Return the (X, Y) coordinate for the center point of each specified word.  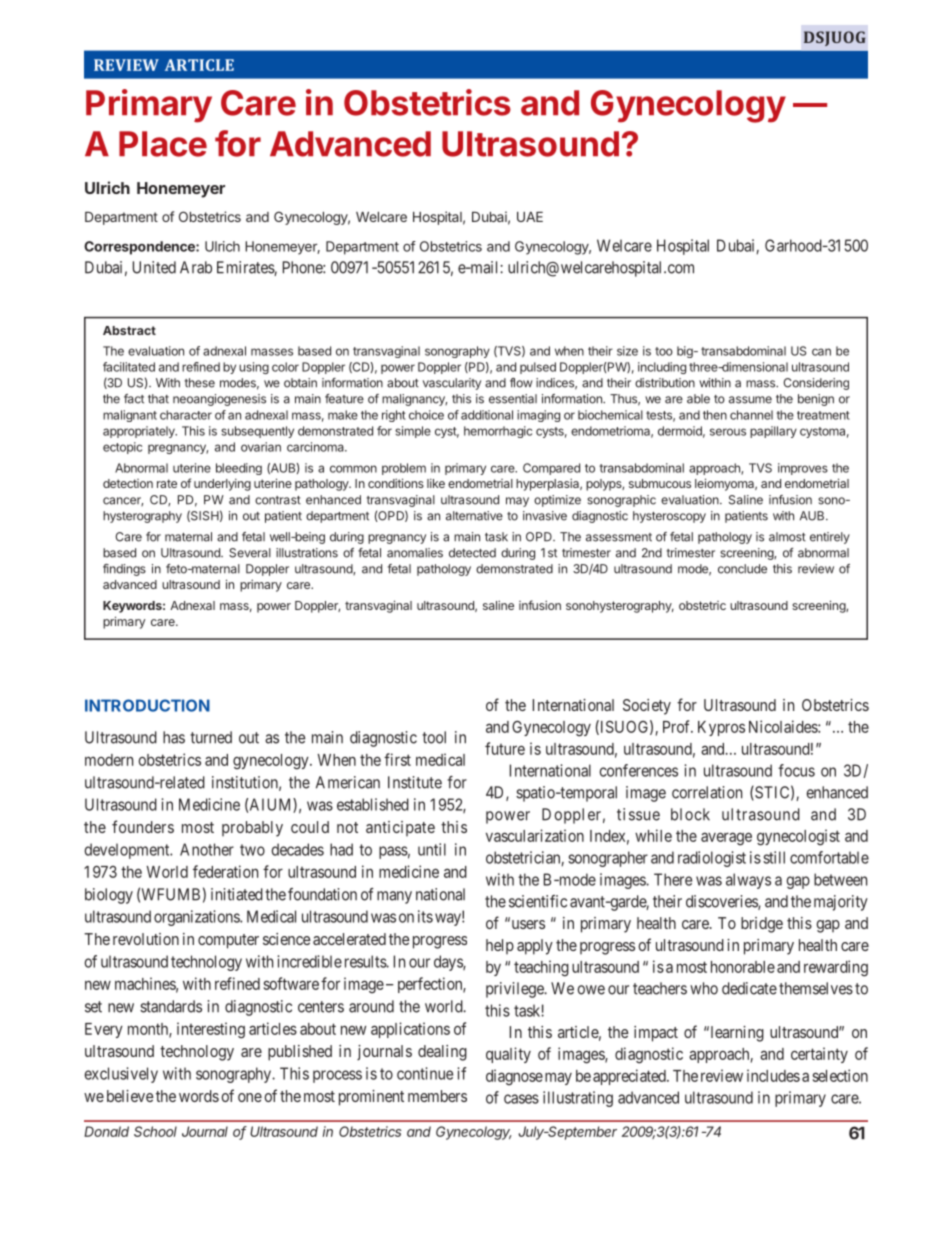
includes (773, 1075)
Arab (196, 267)
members (437, 1096)
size (627, 351)
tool (434, 737)
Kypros (721, 728)
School (155, 1131)
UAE (530, 217)
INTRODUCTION (147, 705)
